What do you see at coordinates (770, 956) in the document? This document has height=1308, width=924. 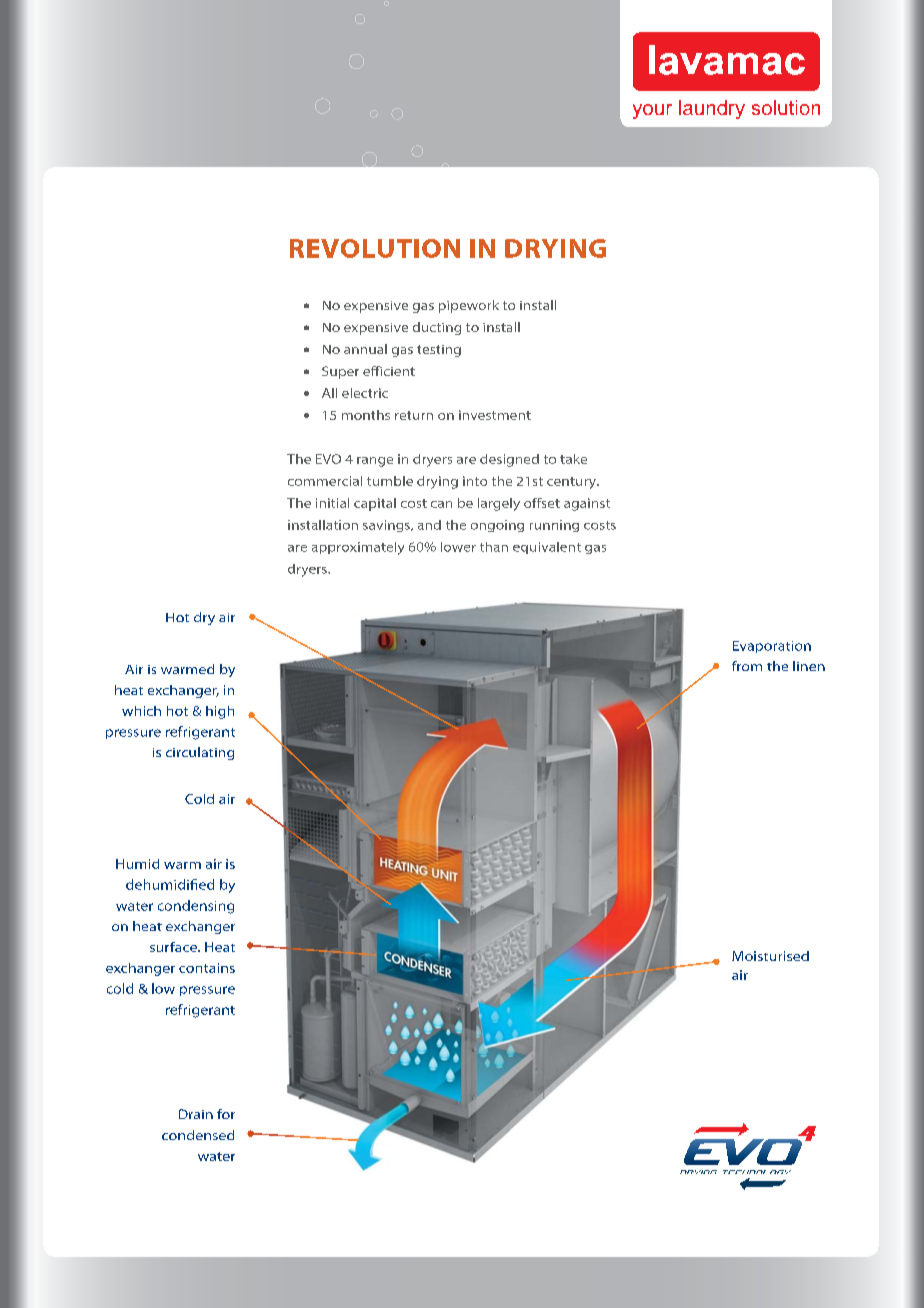 I see `Moisturised` at bounding box center [770, 956].
